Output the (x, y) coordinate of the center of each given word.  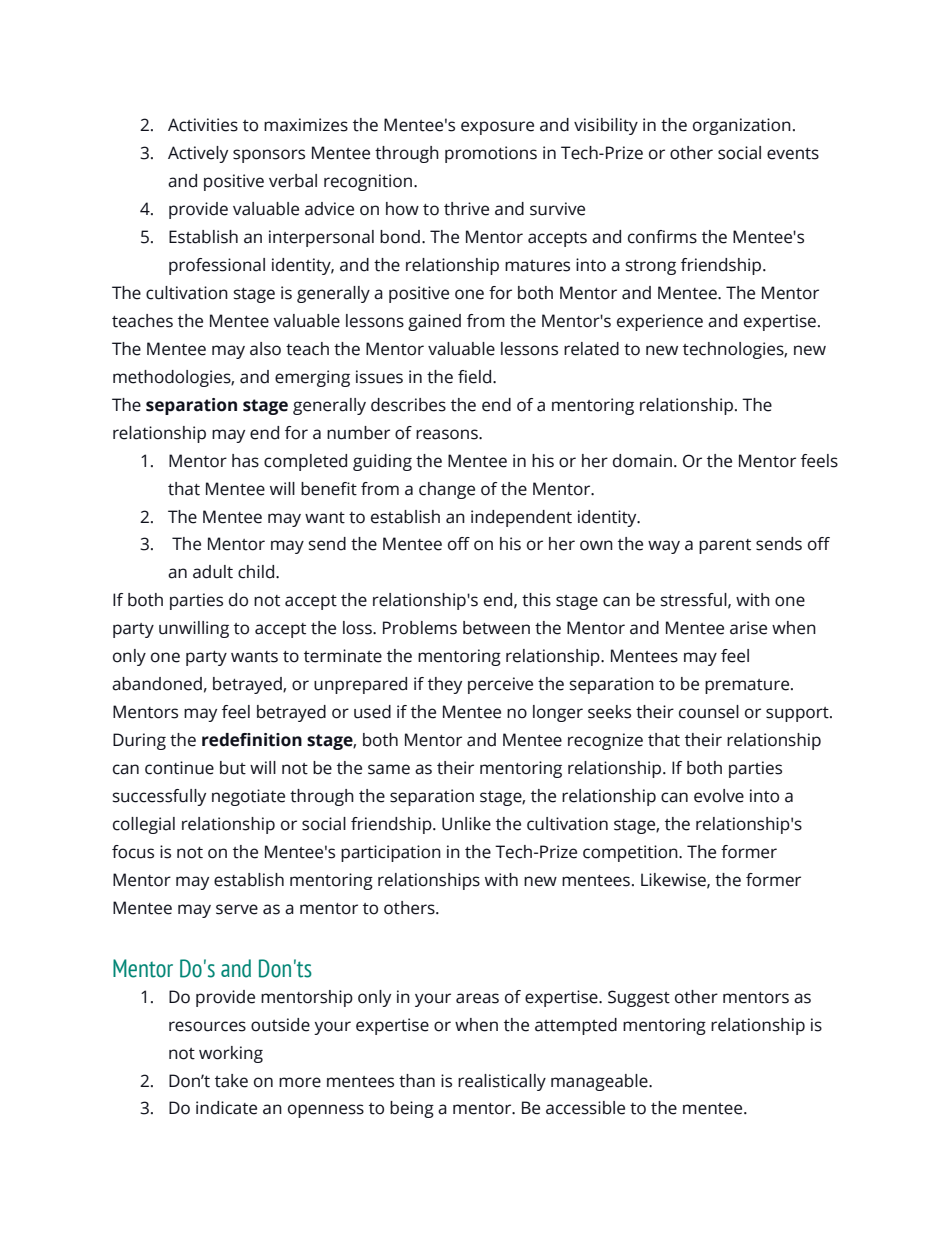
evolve (719, 796)
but (233, 768)
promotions (491, 154)
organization (742, 126)
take (231, 1081)
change (447, 490)
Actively (198, 154)
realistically (502, 1082)
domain (642, 461)
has (245, 461)
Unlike (466, 824)
